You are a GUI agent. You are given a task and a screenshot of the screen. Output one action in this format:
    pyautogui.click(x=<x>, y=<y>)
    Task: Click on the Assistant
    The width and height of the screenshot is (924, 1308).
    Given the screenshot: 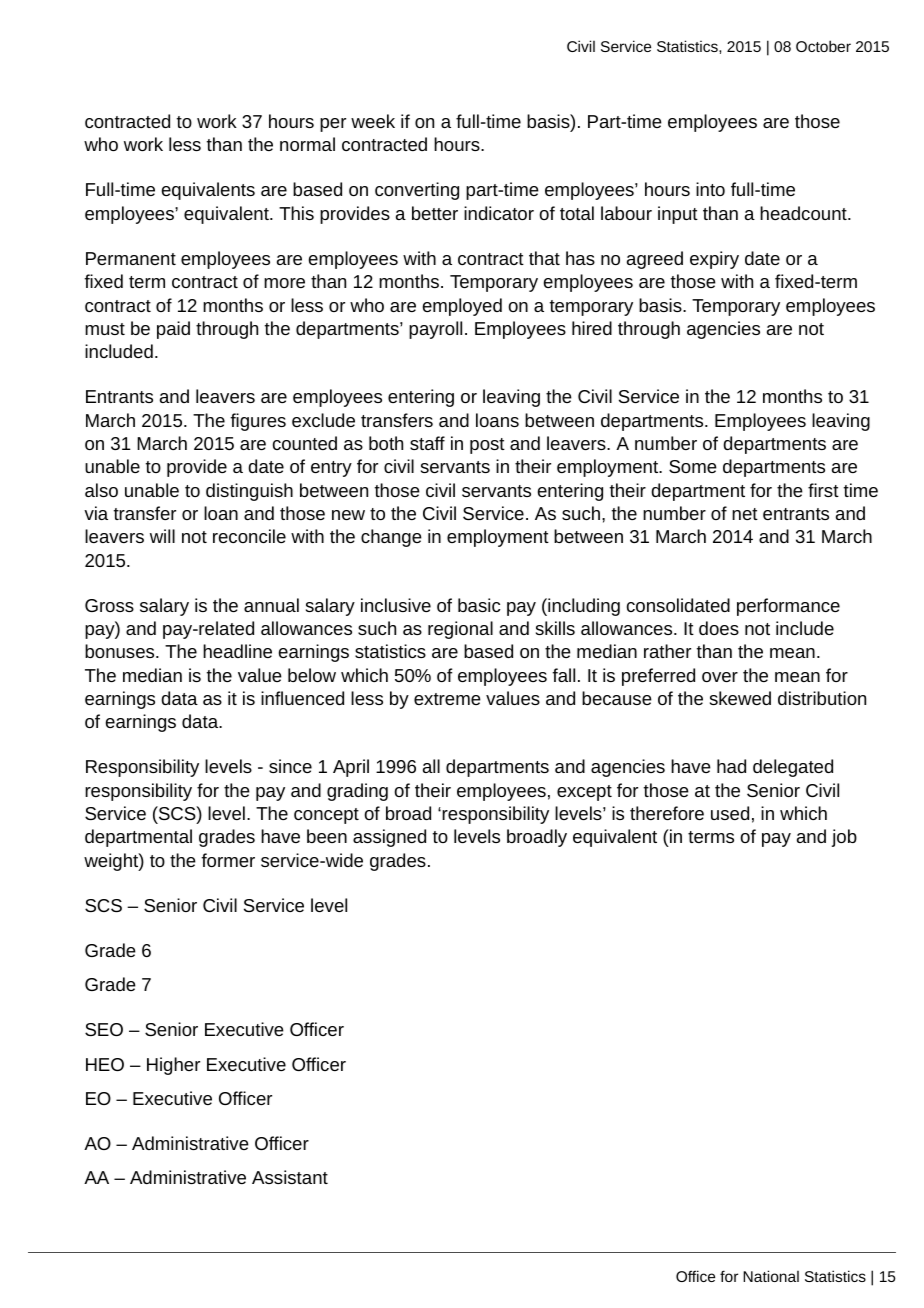 What is the action you would take?
    pyautogui.click(x=290, y=1177)
